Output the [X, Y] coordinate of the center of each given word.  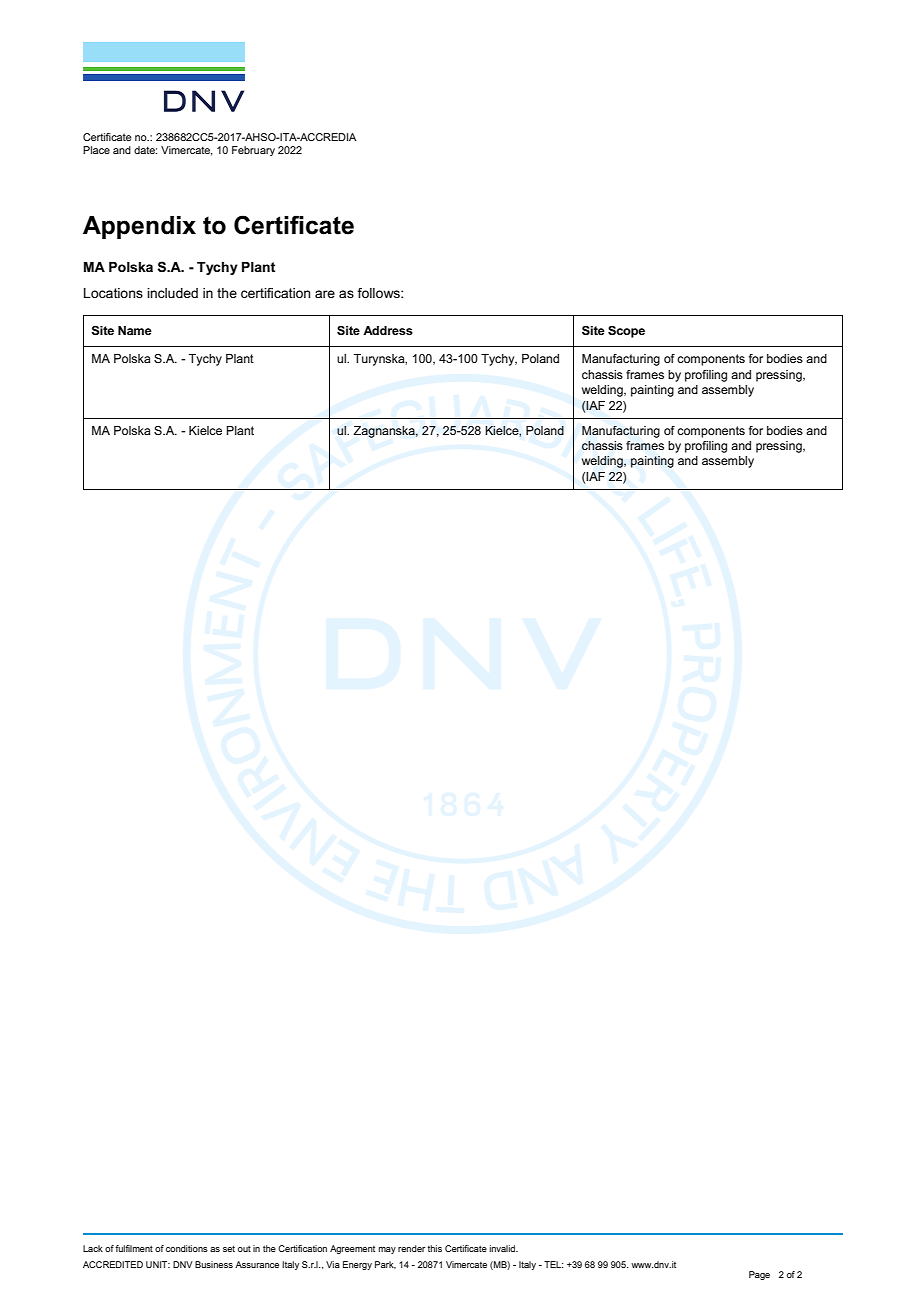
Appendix [139, 227]
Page [759, 1275]
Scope [626, 332]
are [325, 294]
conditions [187, 1248]
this [435, 1248]
